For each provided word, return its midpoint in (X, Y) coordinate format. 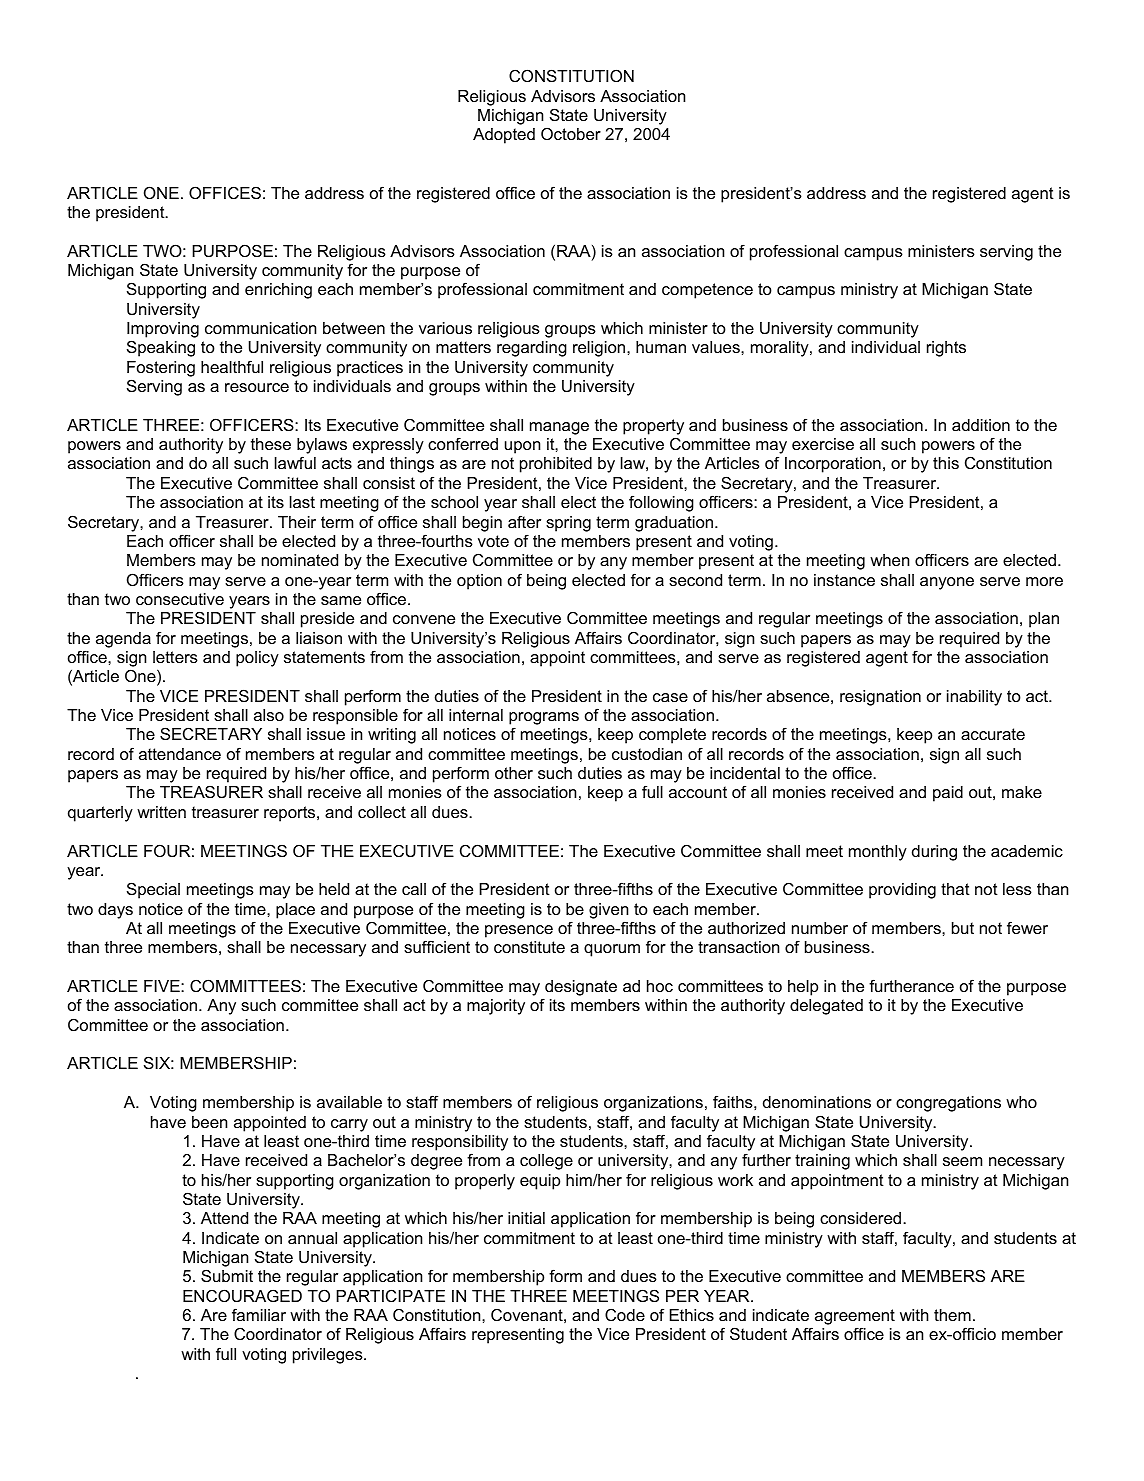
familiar (259, 1314)
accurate (993, 734)
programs (544, 720)
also (269, 715)
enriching (278, 291)
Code (625, 1314)
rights (946, 349)
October (571, 133)
